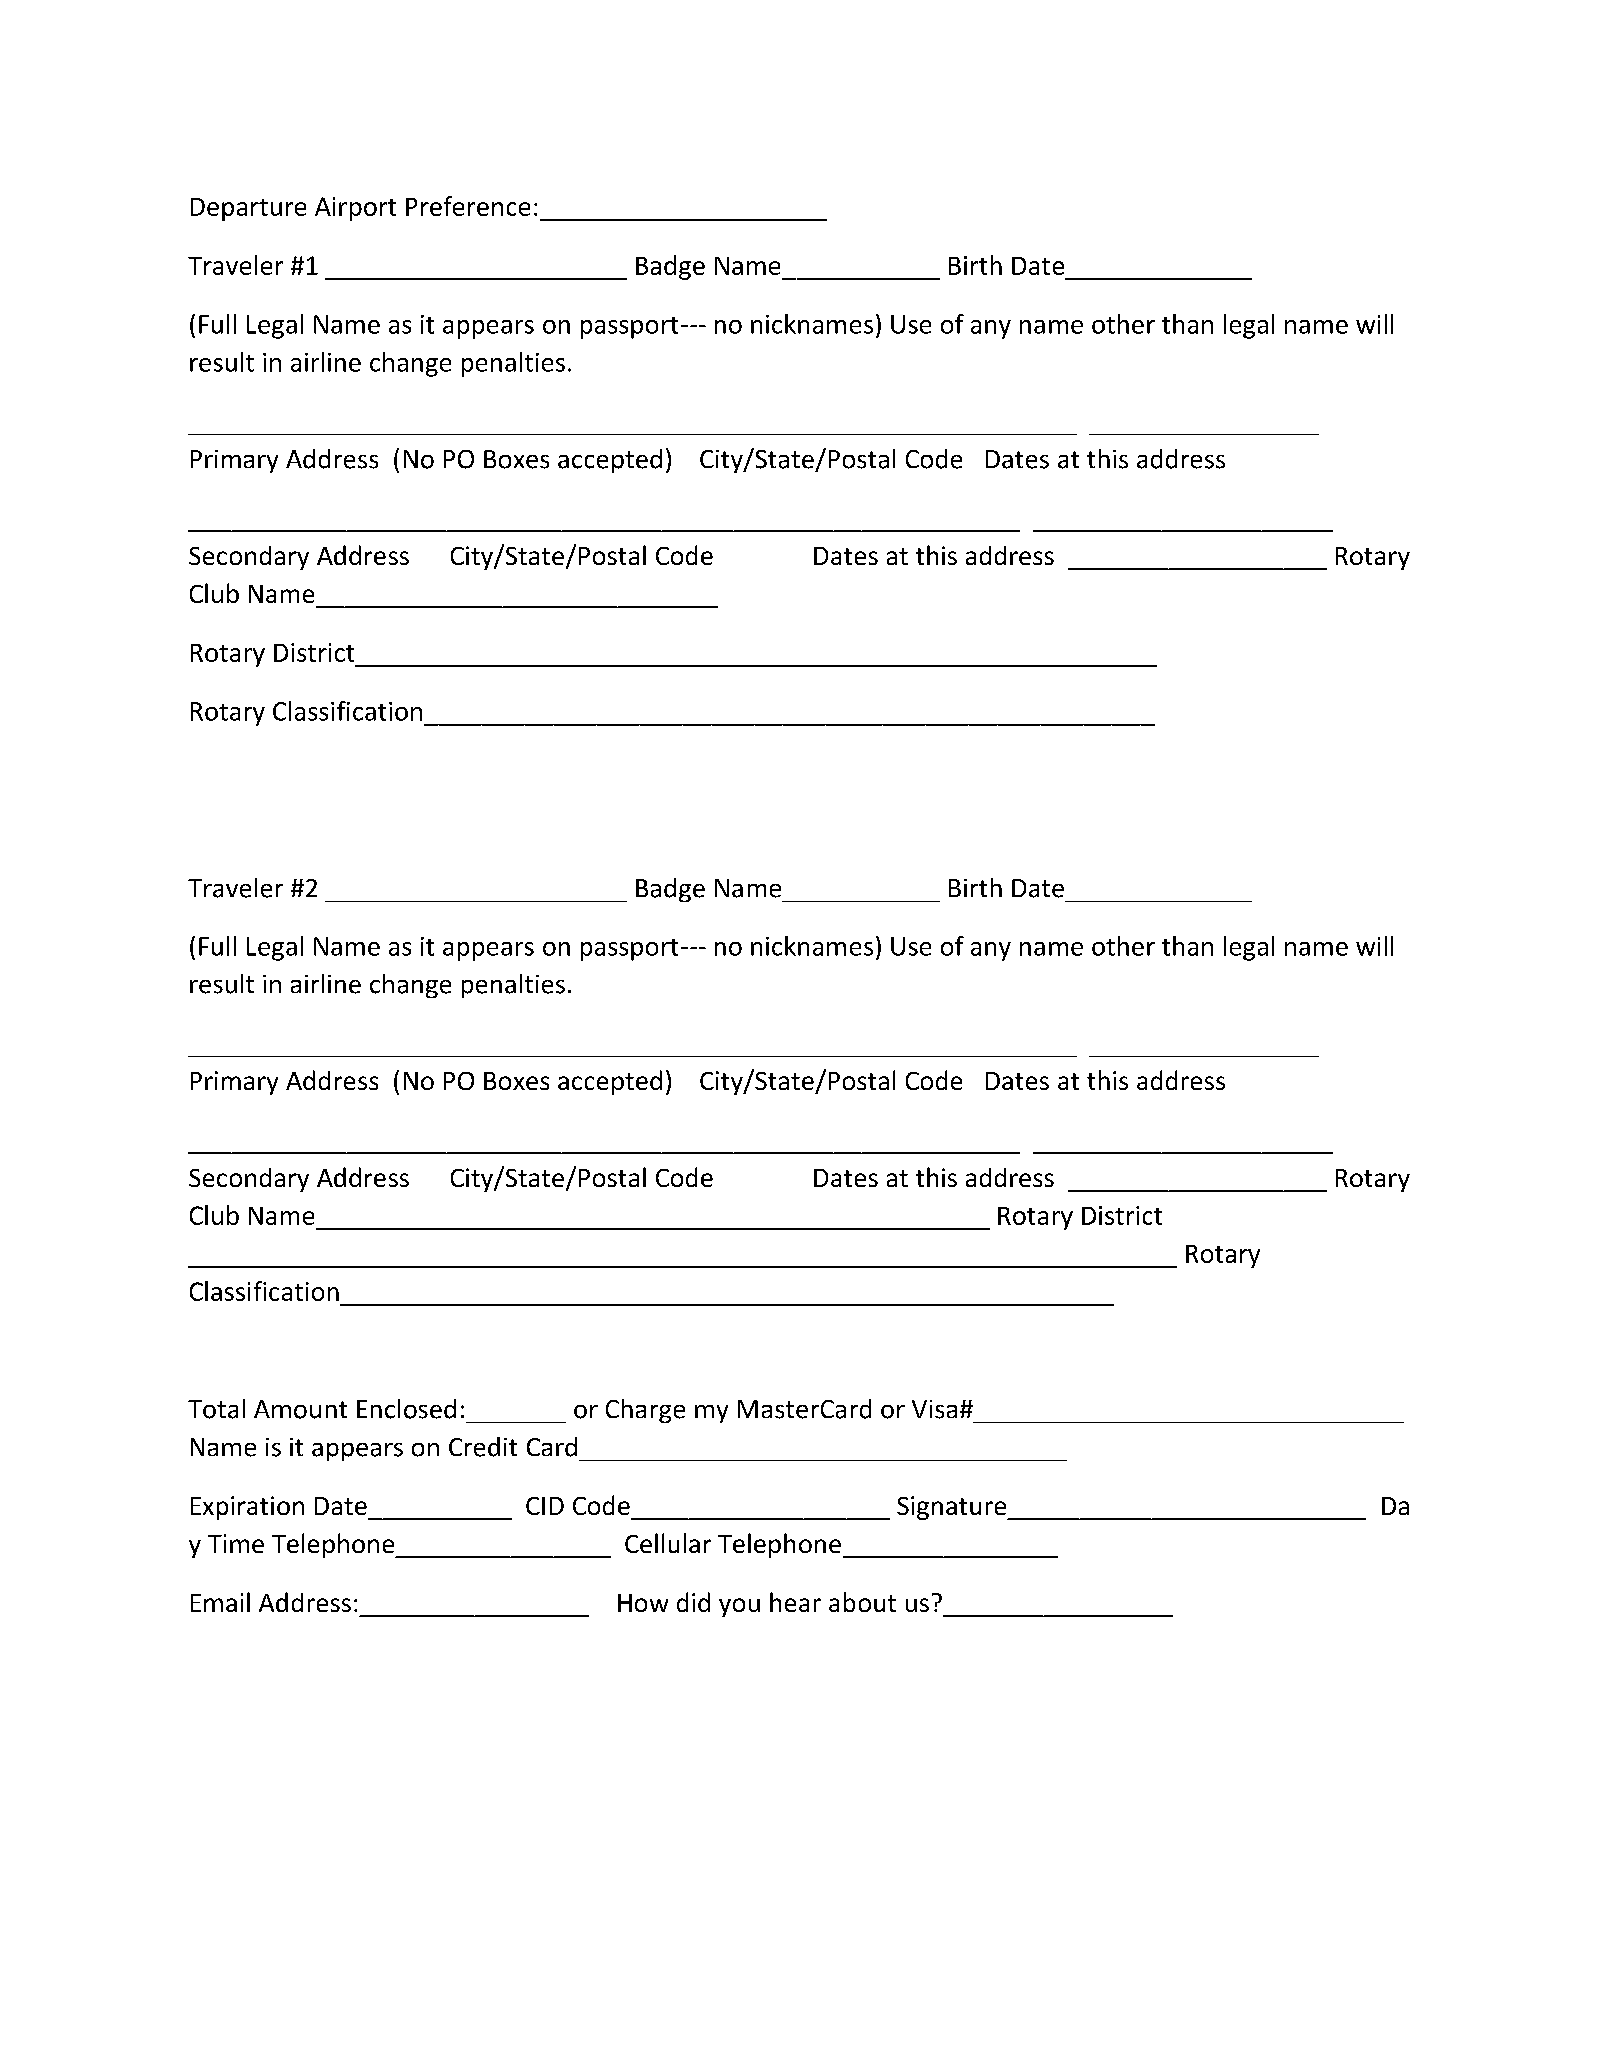  What do you see at coordinates (645, 1411) in the document?
I see `Charge` at bounding box center [645, 1411].
